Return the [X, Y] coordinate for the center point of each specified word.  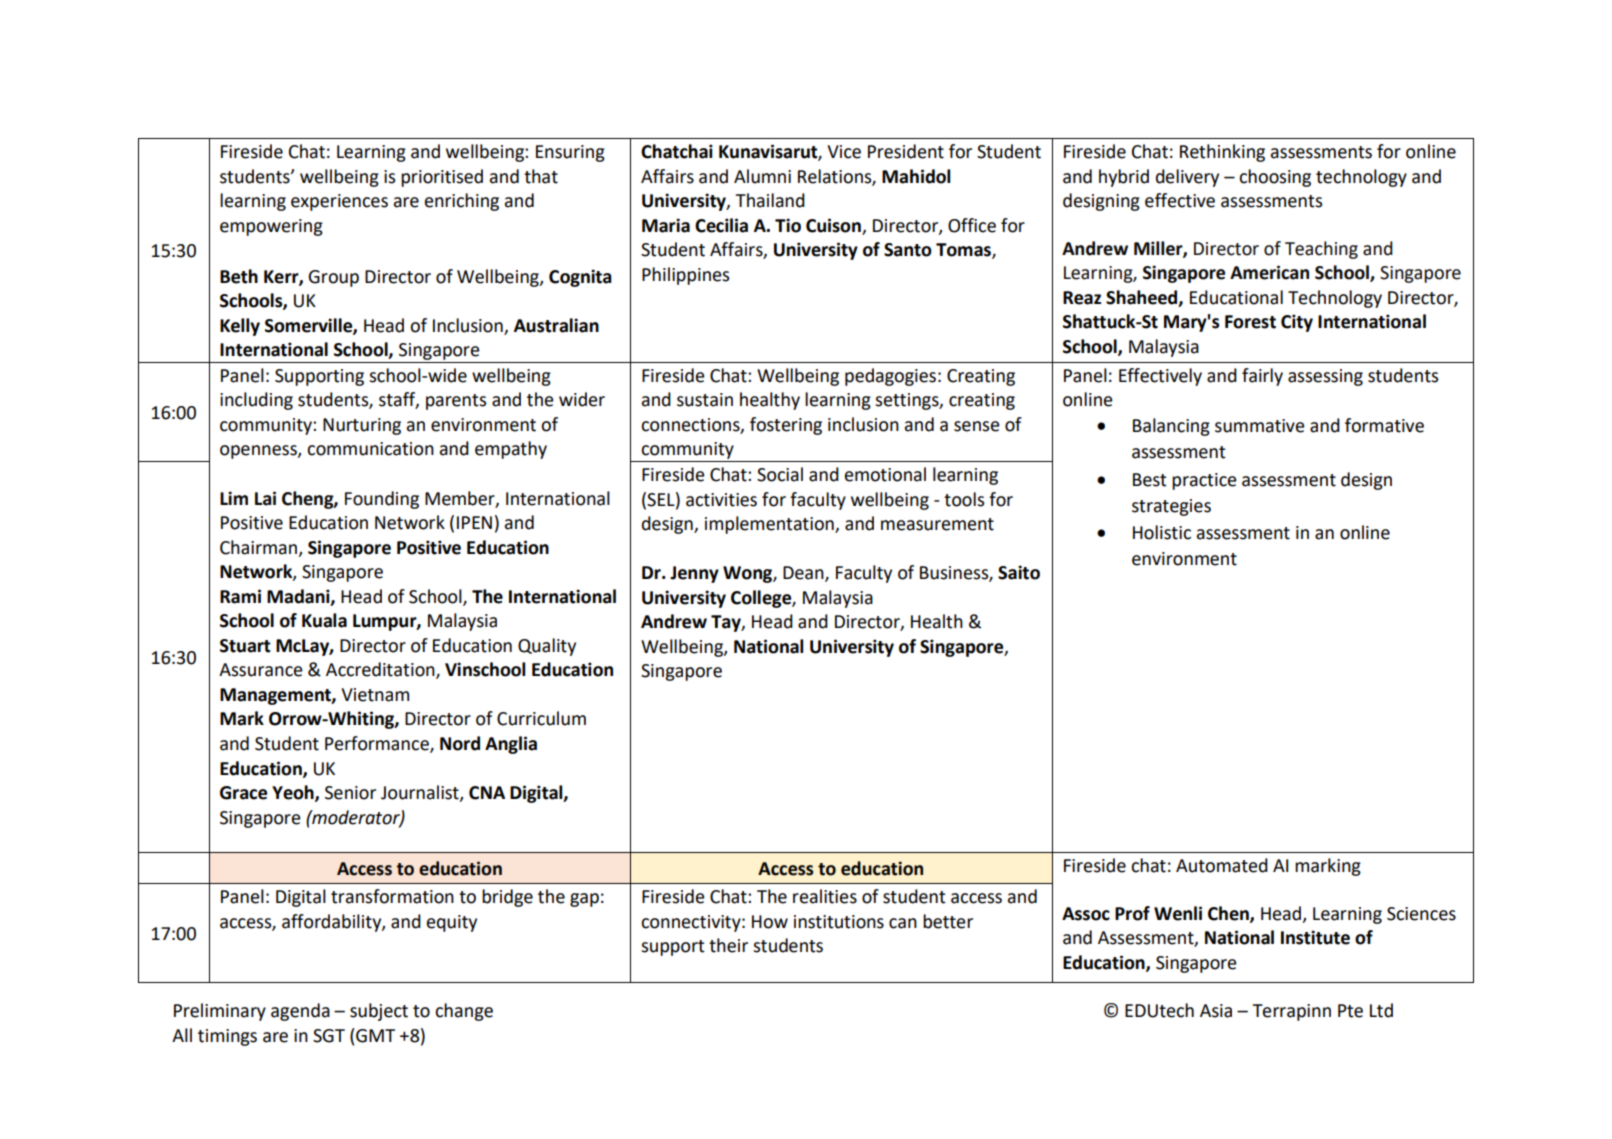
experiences [339, 202]
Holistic [1162, 532]
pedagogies [890, 377]
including [256, 401]
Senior [350, 793]
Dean [804, 574]
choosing [1275, 178]
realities [825, 896]
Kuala [324, 620]
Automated [1222, 865]
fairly [1262, 377]
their [728, 945]
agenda [300, 1012]
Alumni [762, 176]
